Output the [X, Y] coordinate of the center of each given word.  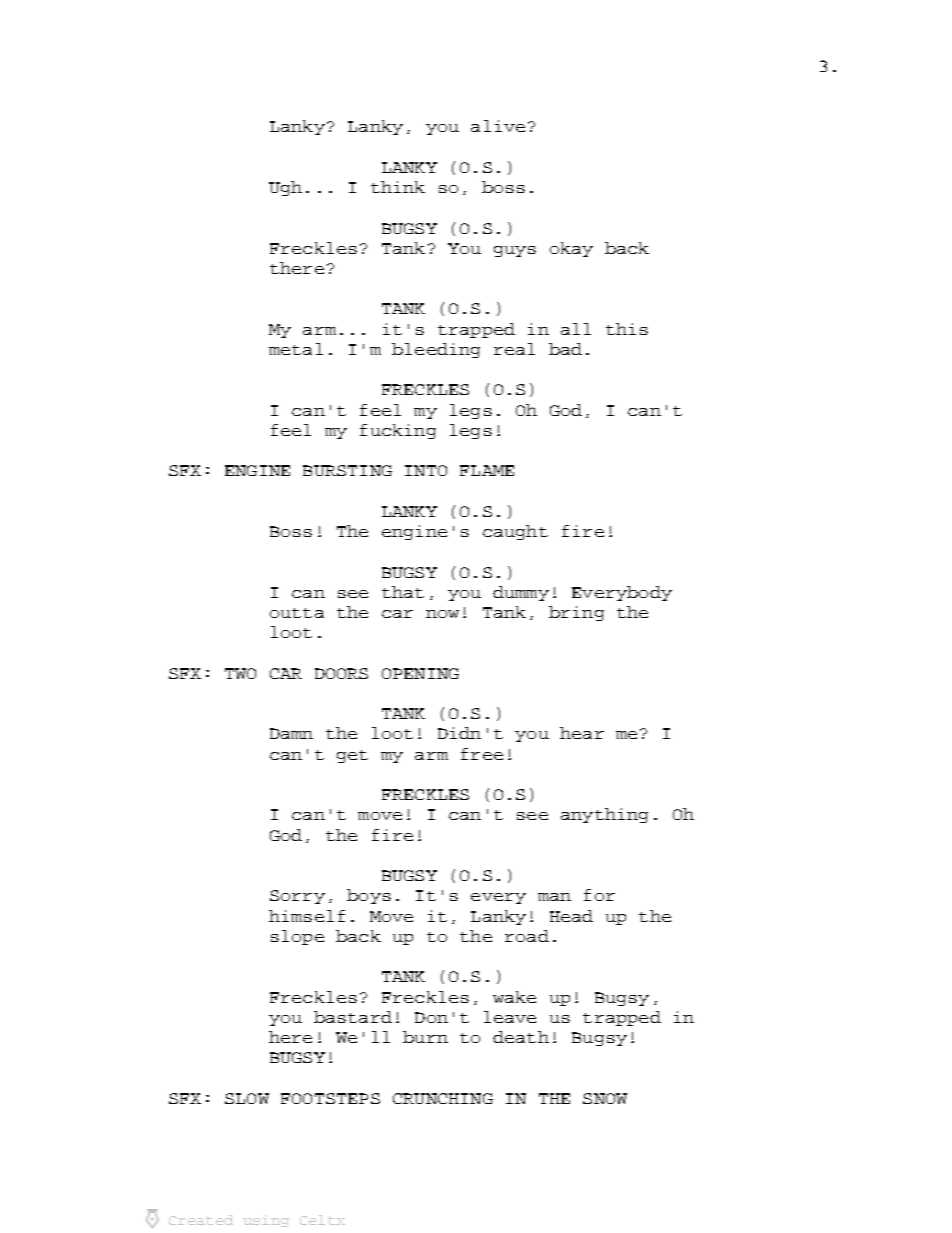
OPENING [420, 673]
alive [498, 126]
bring [576, 613]
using [266, 1221]
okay [571, 249]
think [398, 187]
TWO [240, 673]
